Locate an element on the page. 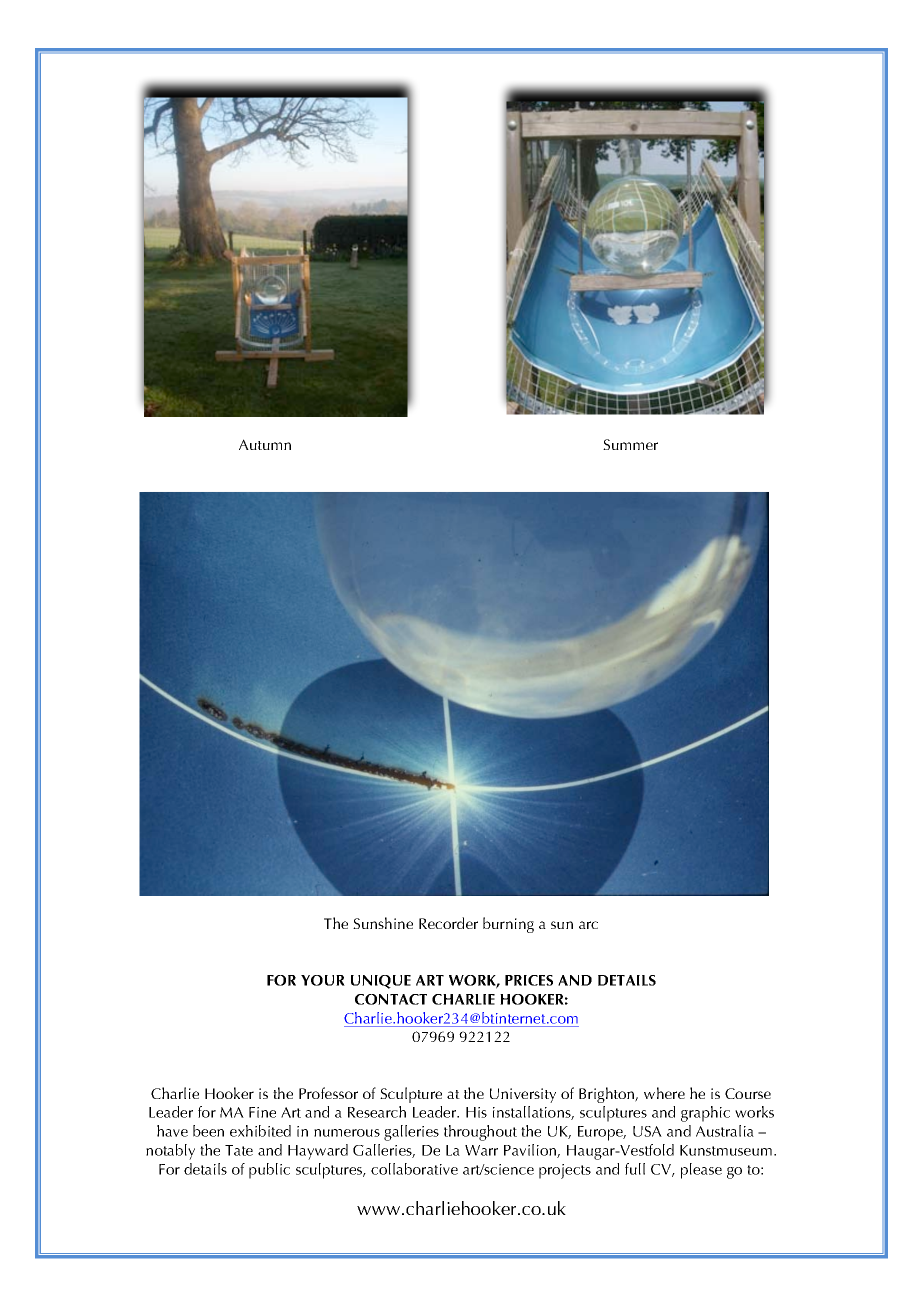  PRICES is located at coordinates (529, 980).
